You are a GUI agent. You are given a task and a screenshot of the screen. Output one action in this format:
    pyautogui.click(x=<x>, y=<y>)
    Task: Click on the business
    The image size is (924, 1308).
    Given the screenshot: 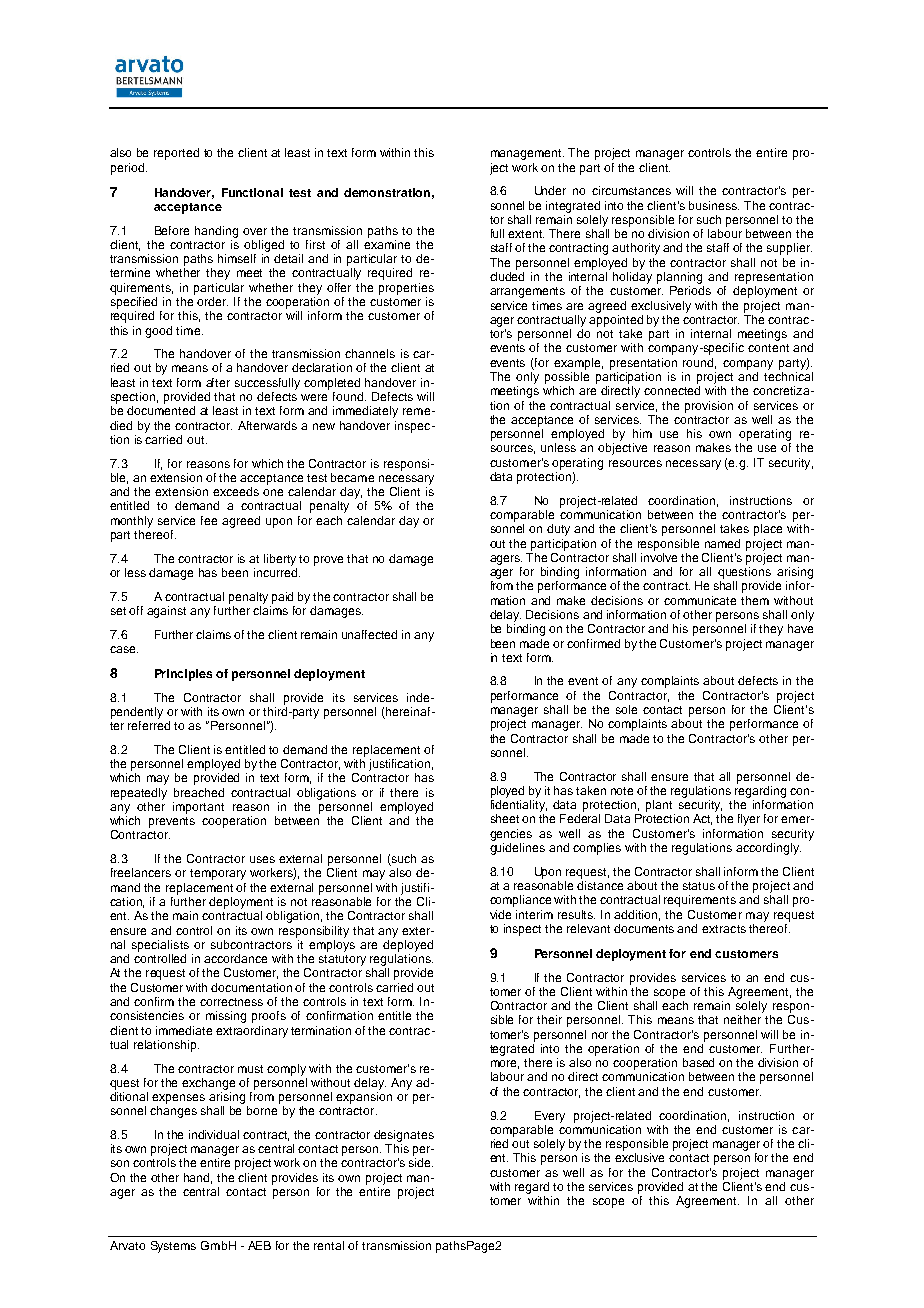 What is the action you would take?
    pyautogui.click(x=714, y=205)
